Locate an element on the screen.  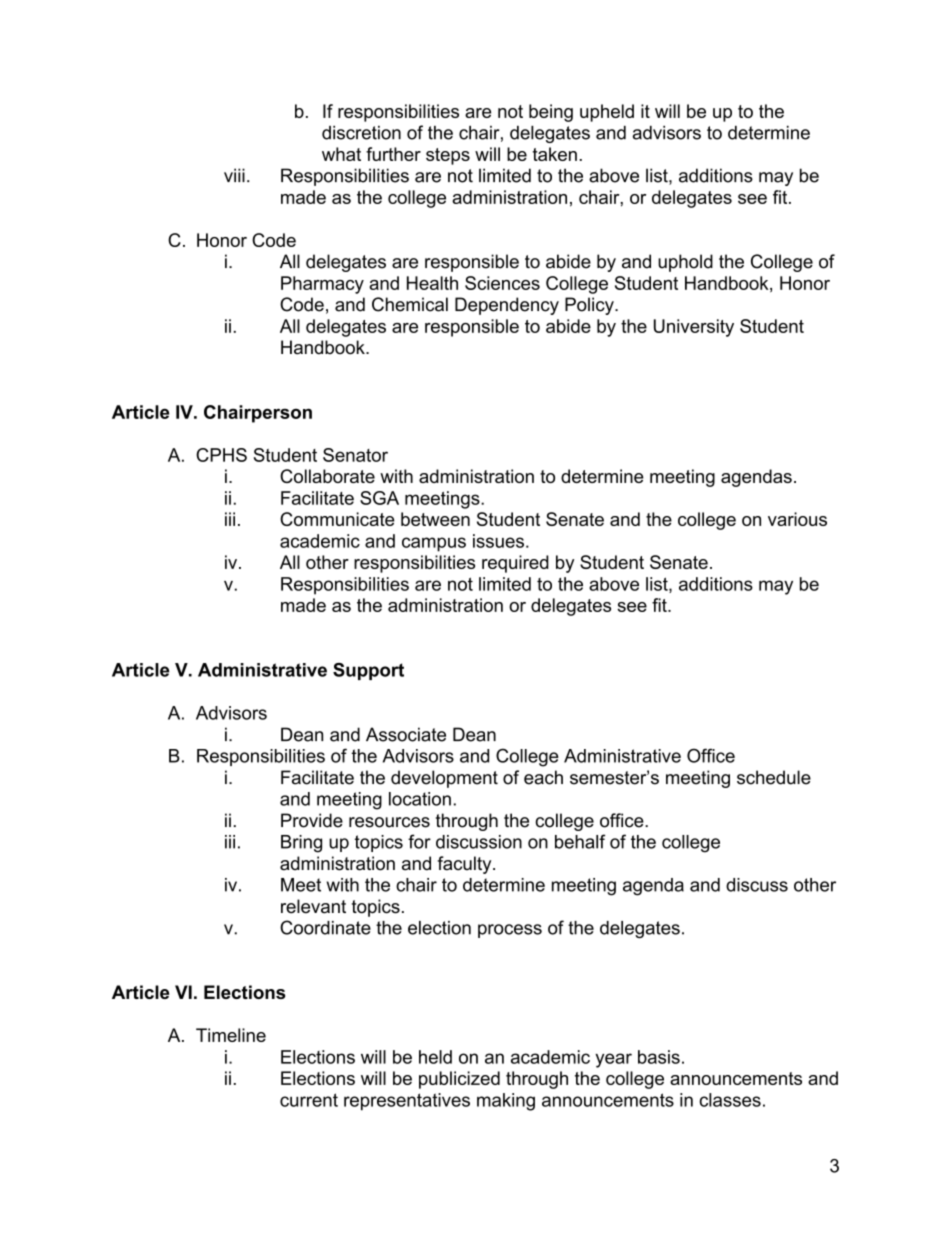
schedule is located at coordinates (774, 777).
